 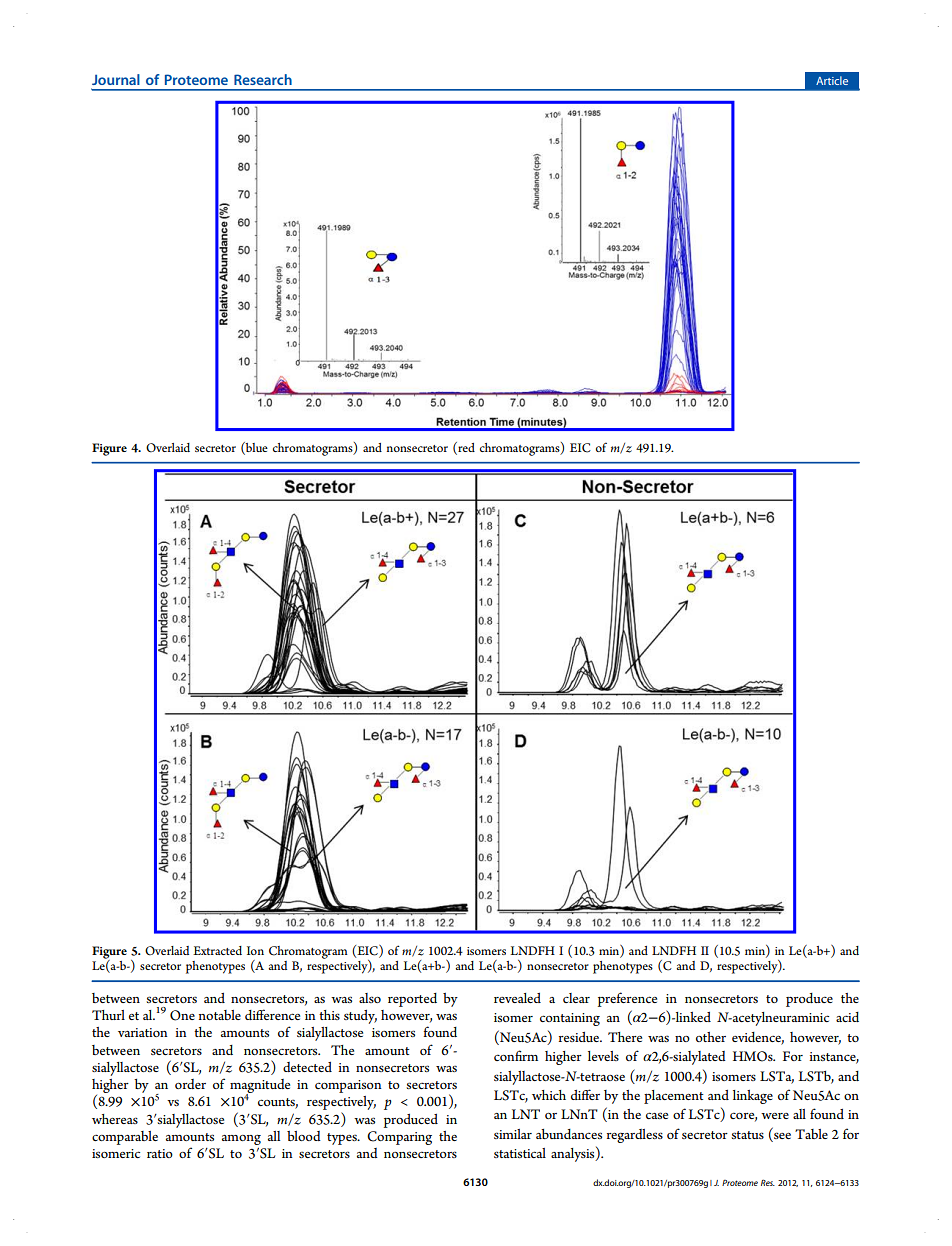 What do you see at coordinates (517, 998) in the document?
I see `revealed` at bounding box center [517, 998].
